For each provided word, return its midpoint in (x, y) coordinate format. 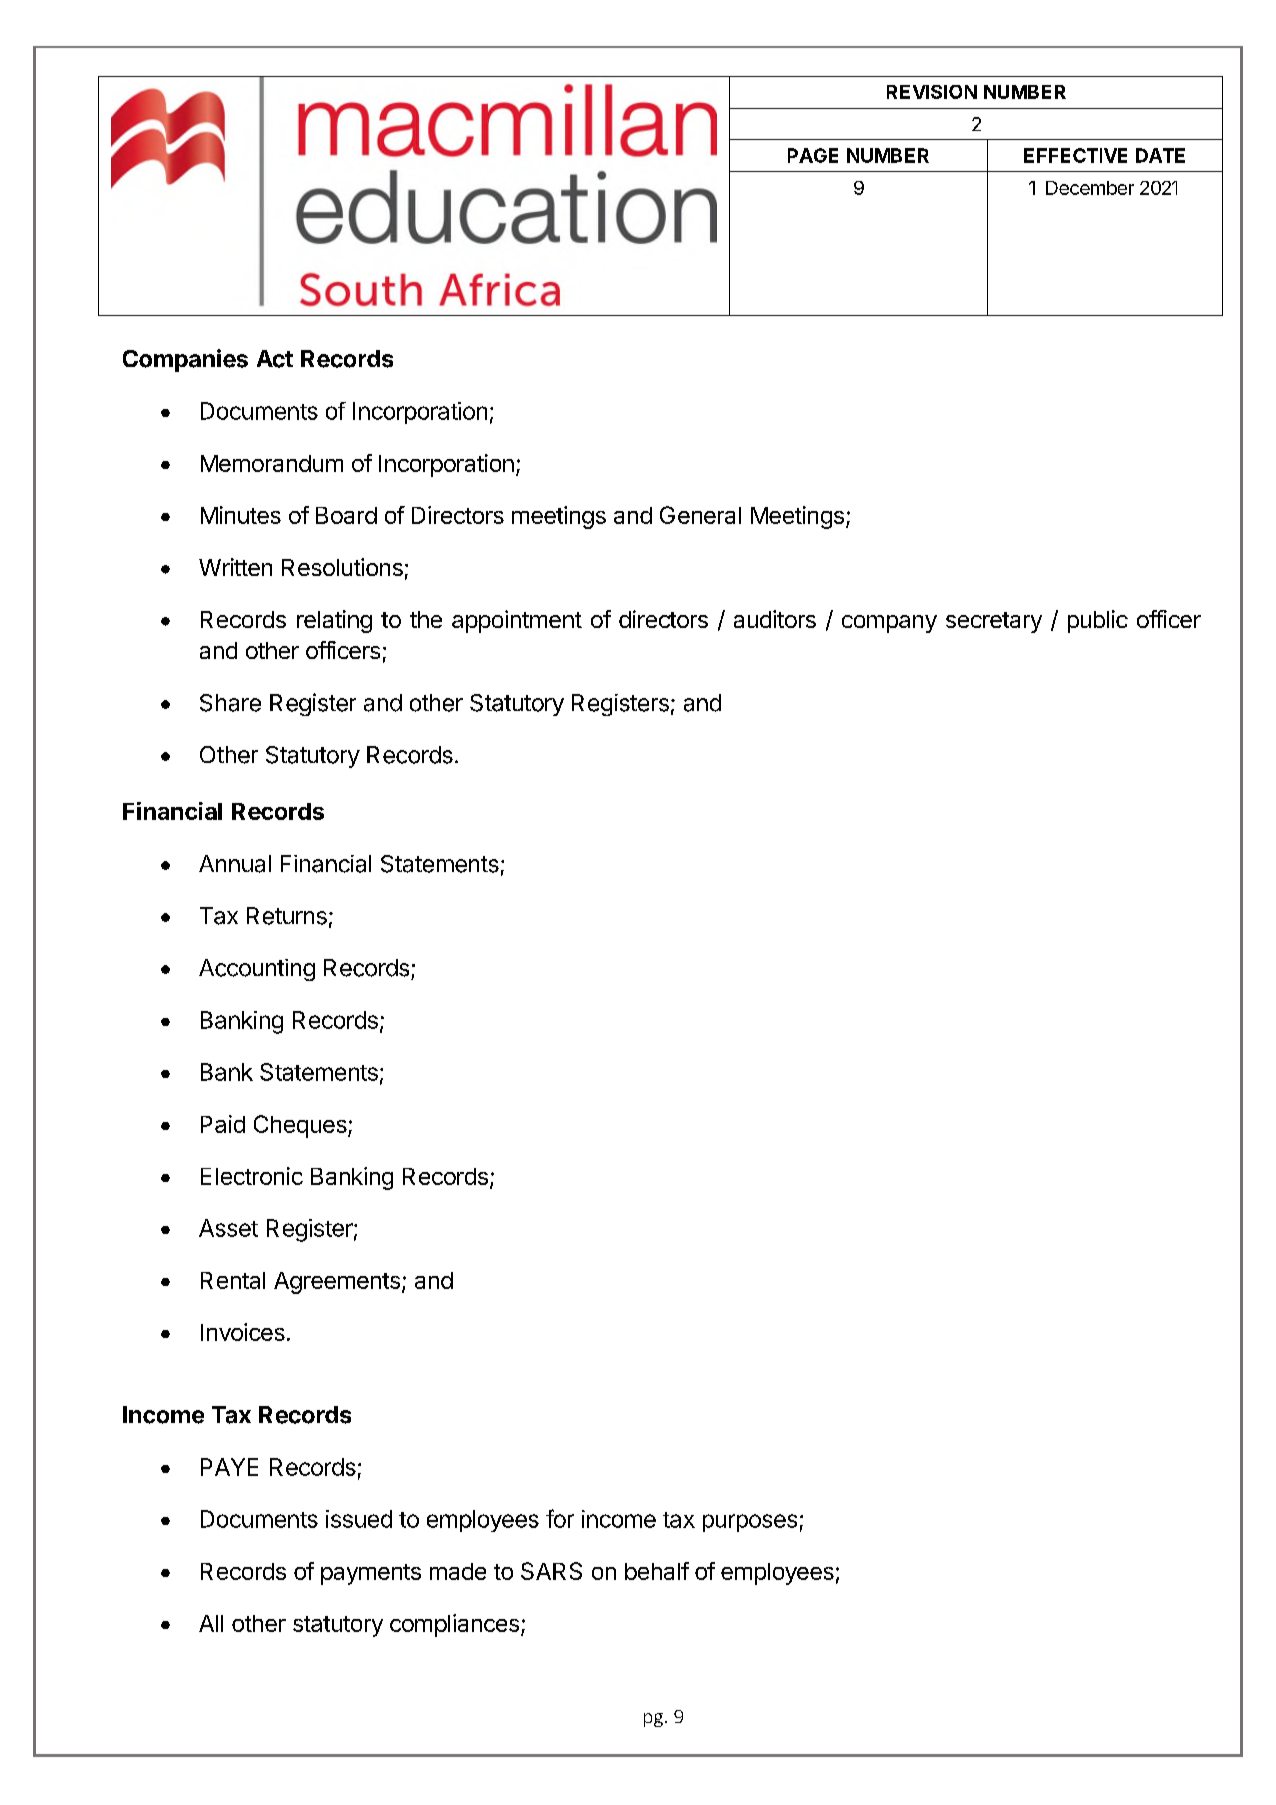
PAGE (813, 155)
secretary (994, 622)
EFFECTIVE (1075, 155)
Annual (235, 864)
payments (371, 1574)
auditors (775, 619)
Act (275, 359)
